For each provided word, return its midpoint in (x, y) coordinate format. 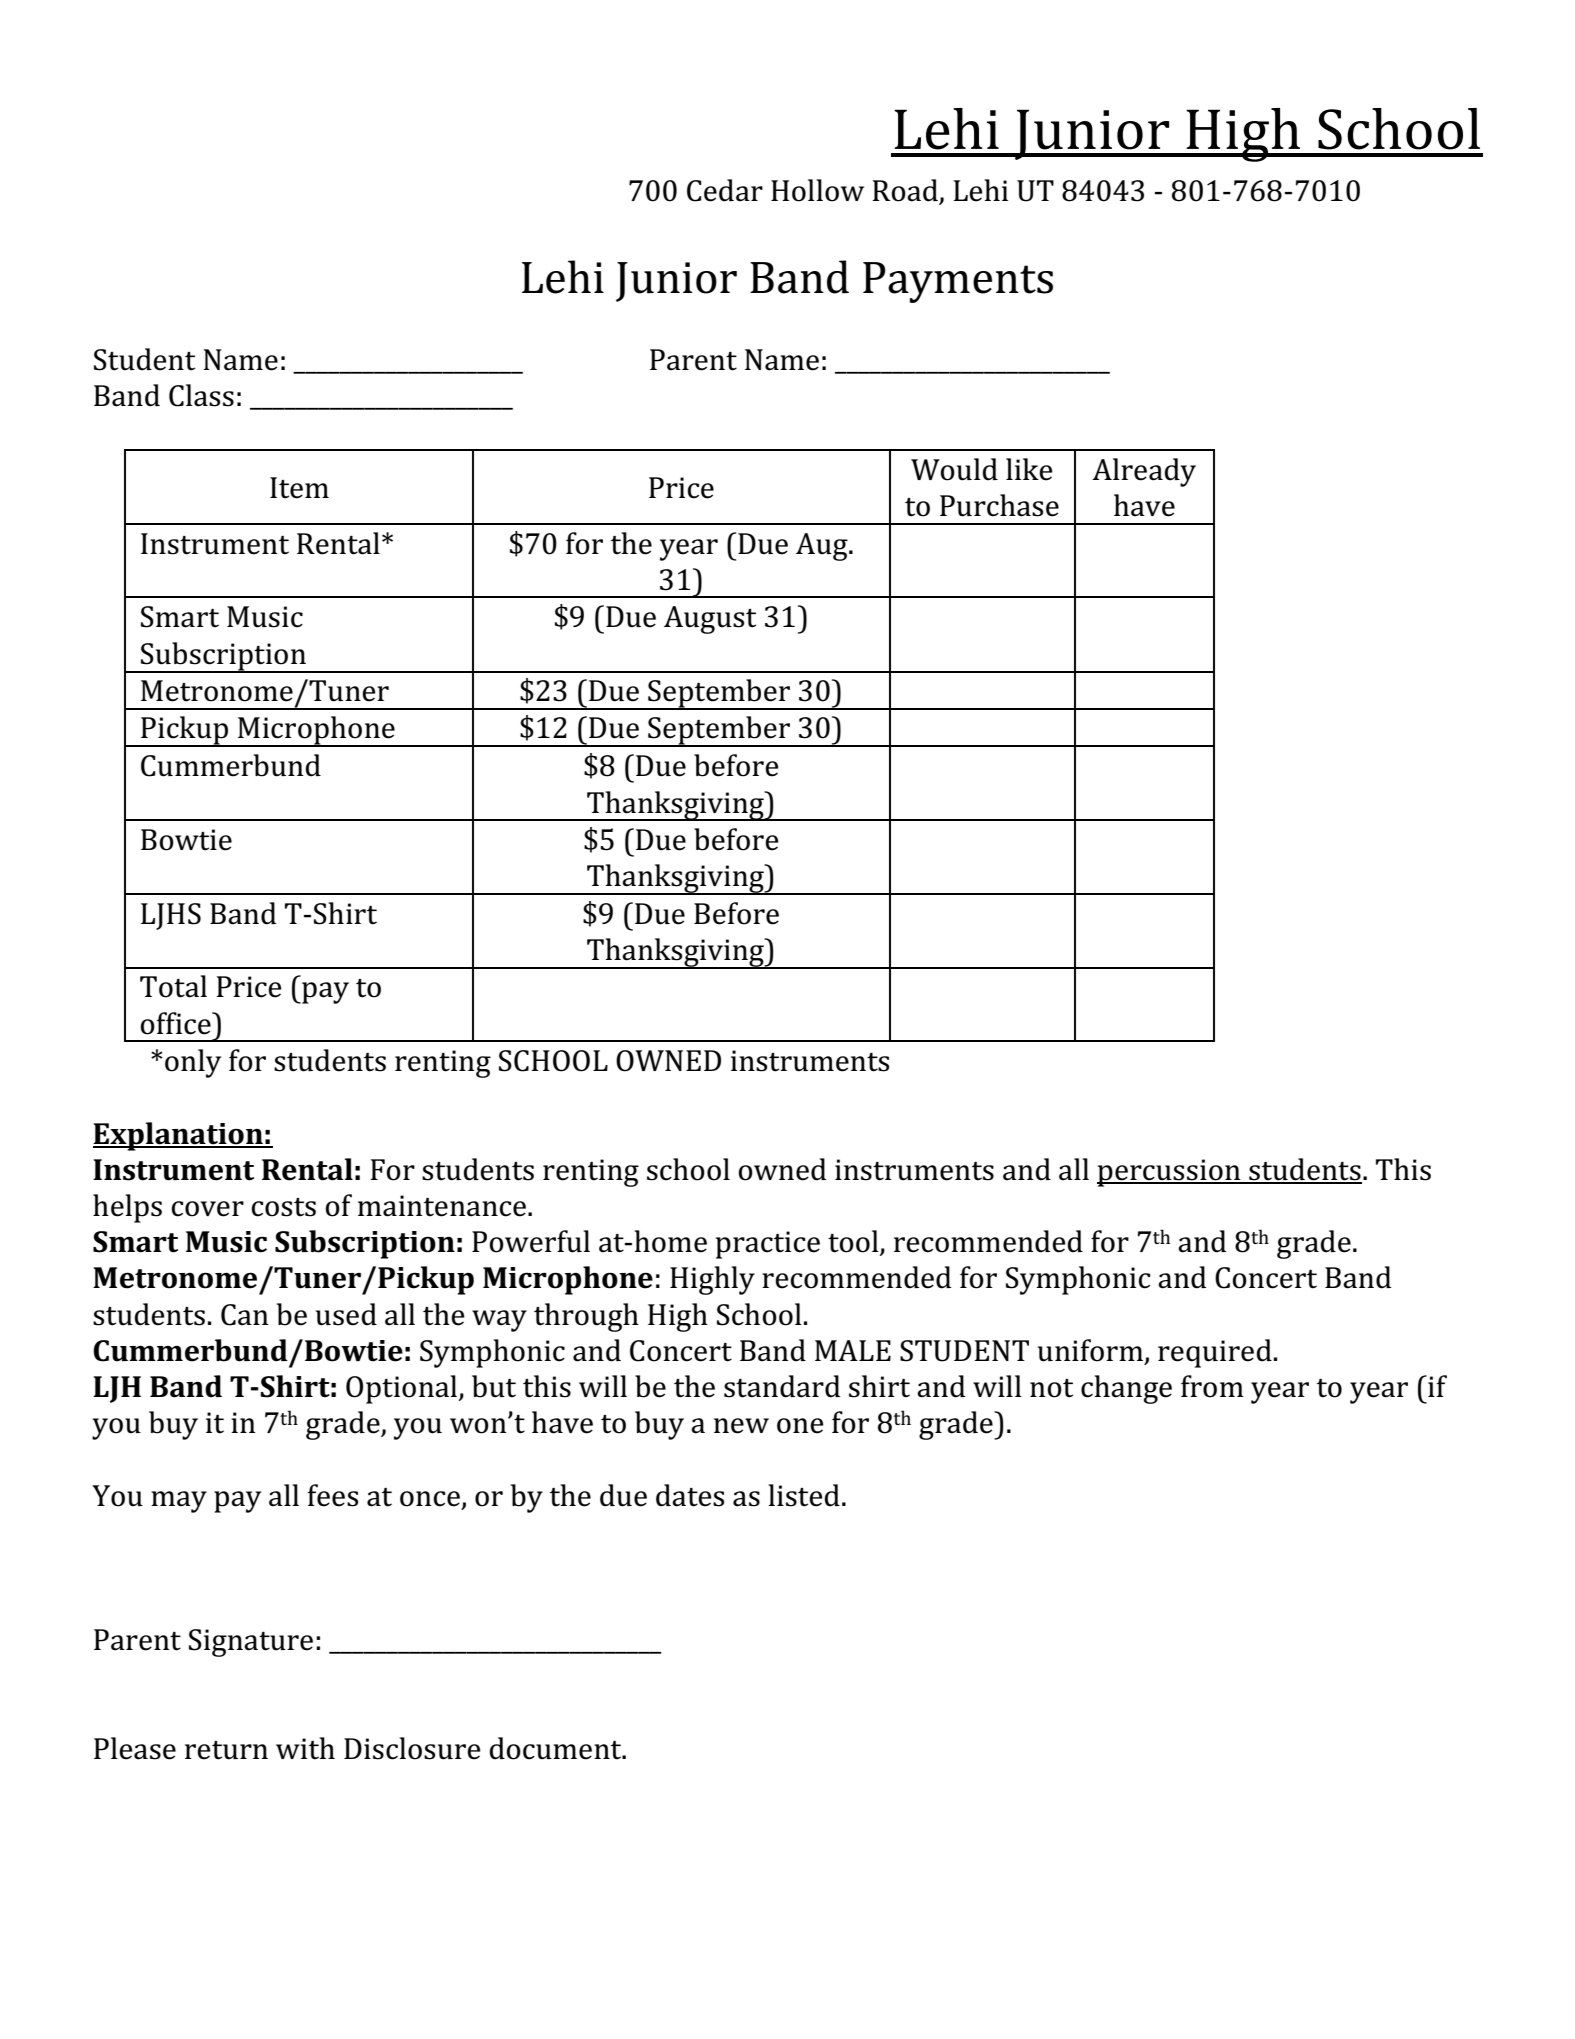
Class (201, 395)
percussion (1170, 1173)
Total (173, 986)
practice (768, 1245)
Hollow (817, 190)
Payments (958, 282)
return (226, 1750)
